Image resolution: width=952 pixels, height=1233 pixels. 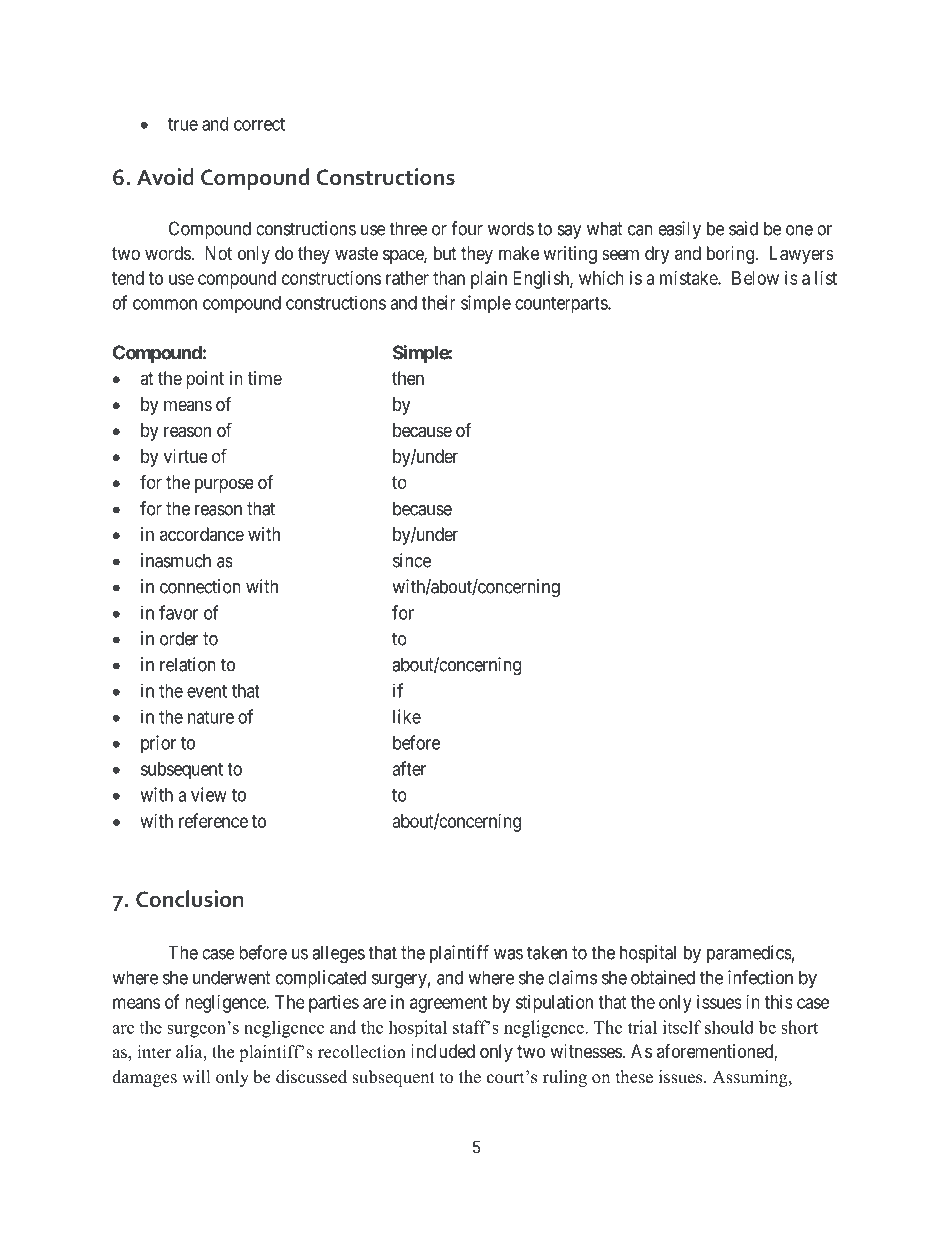 What do you see at coordinates (408, 378) in the screenshot?
I see `then` at bounding box center [408, 378].
